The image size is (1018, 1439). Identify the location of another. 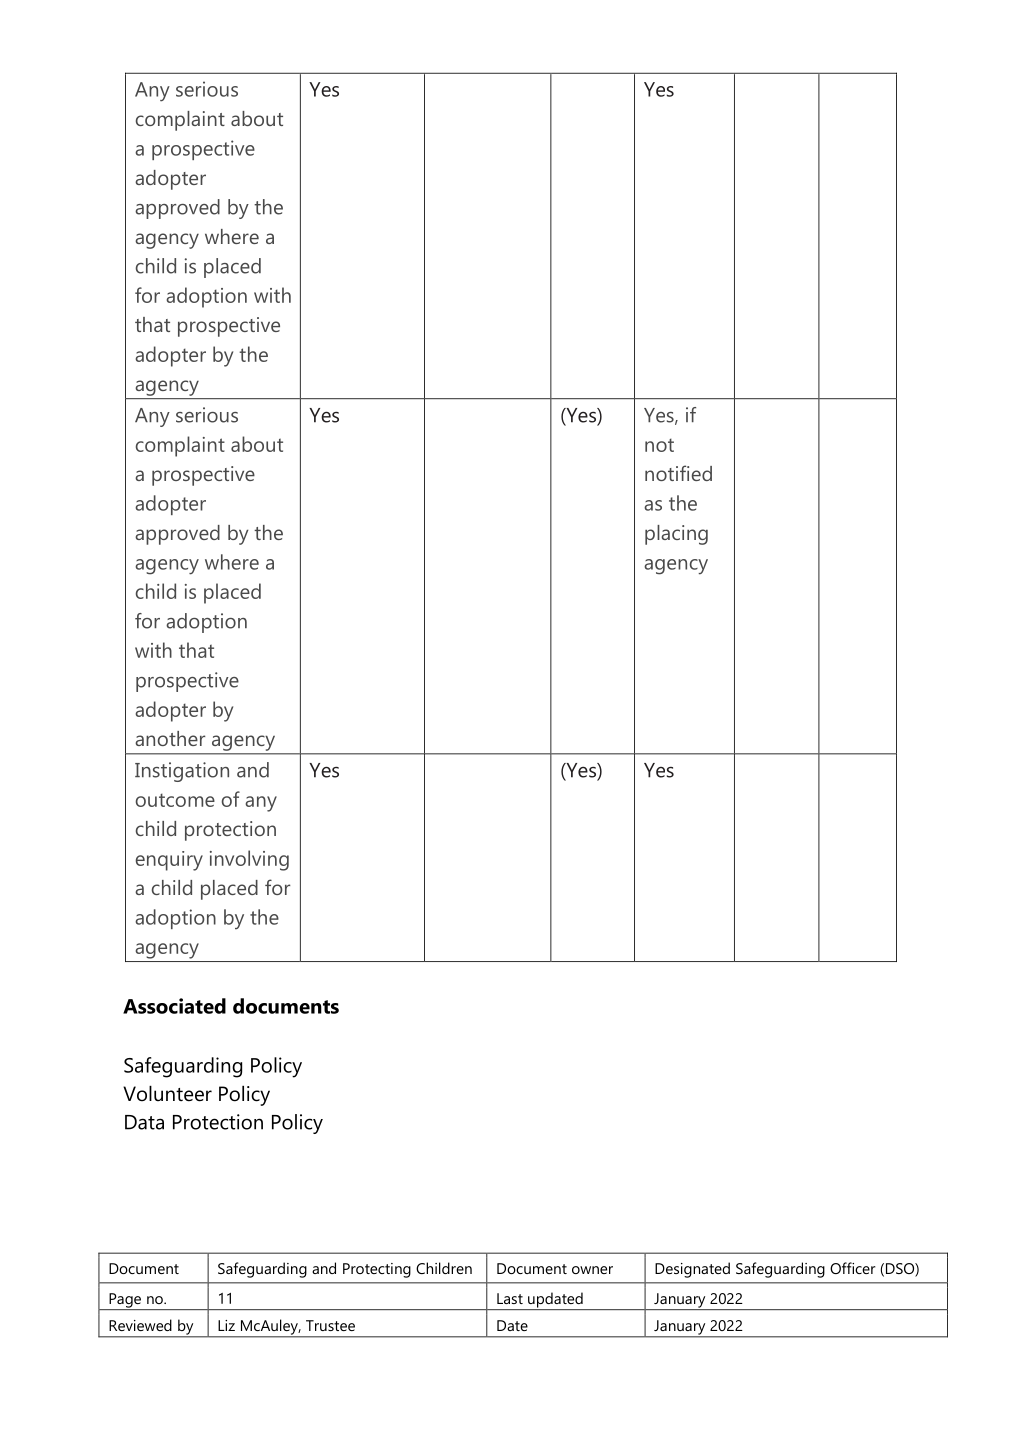
(170, 738).
